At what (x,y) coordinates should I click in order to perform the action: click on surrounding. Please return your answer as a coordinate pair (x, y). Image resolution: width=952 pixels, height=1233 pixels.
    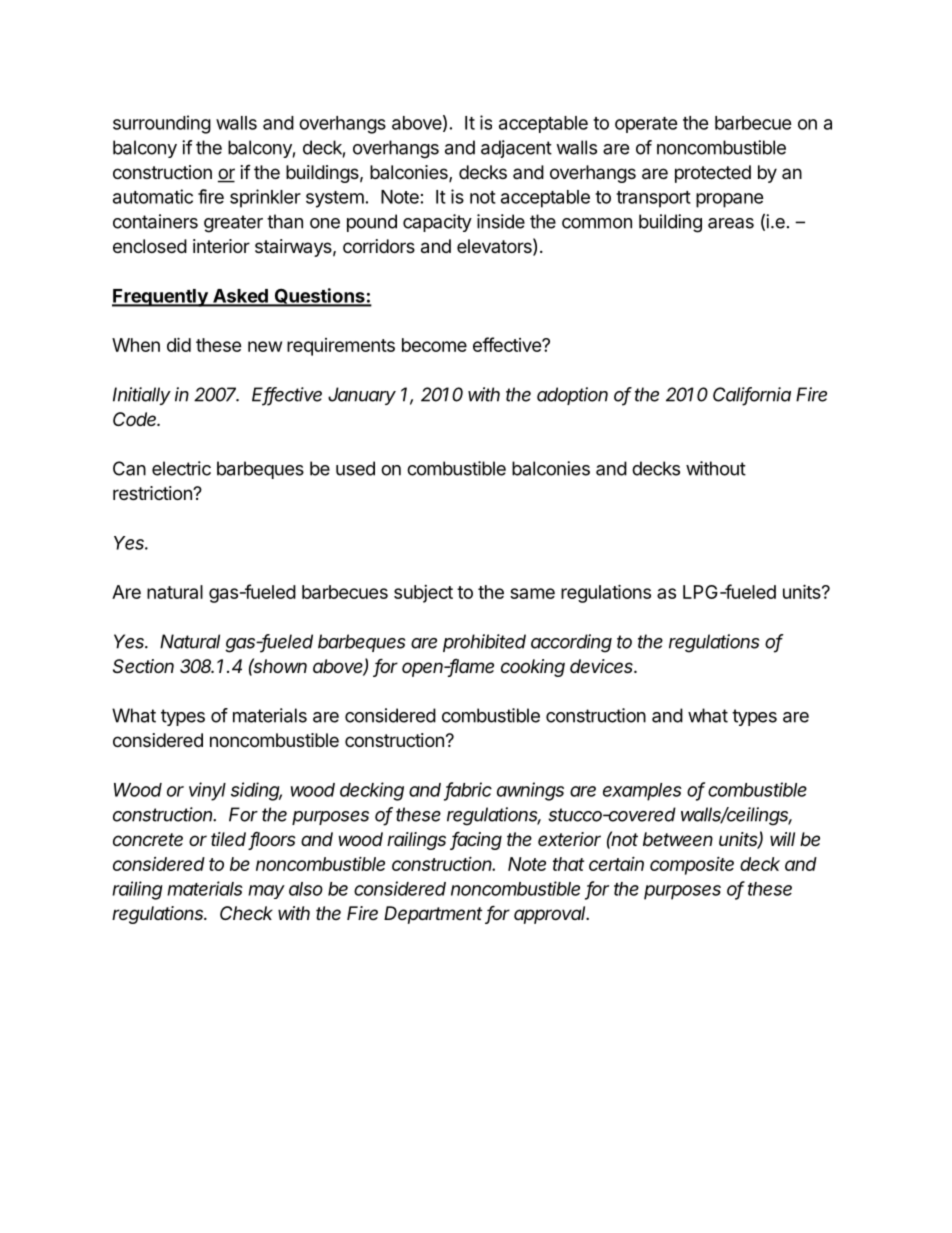
    Looking at the image, I should click on (162, 124).
